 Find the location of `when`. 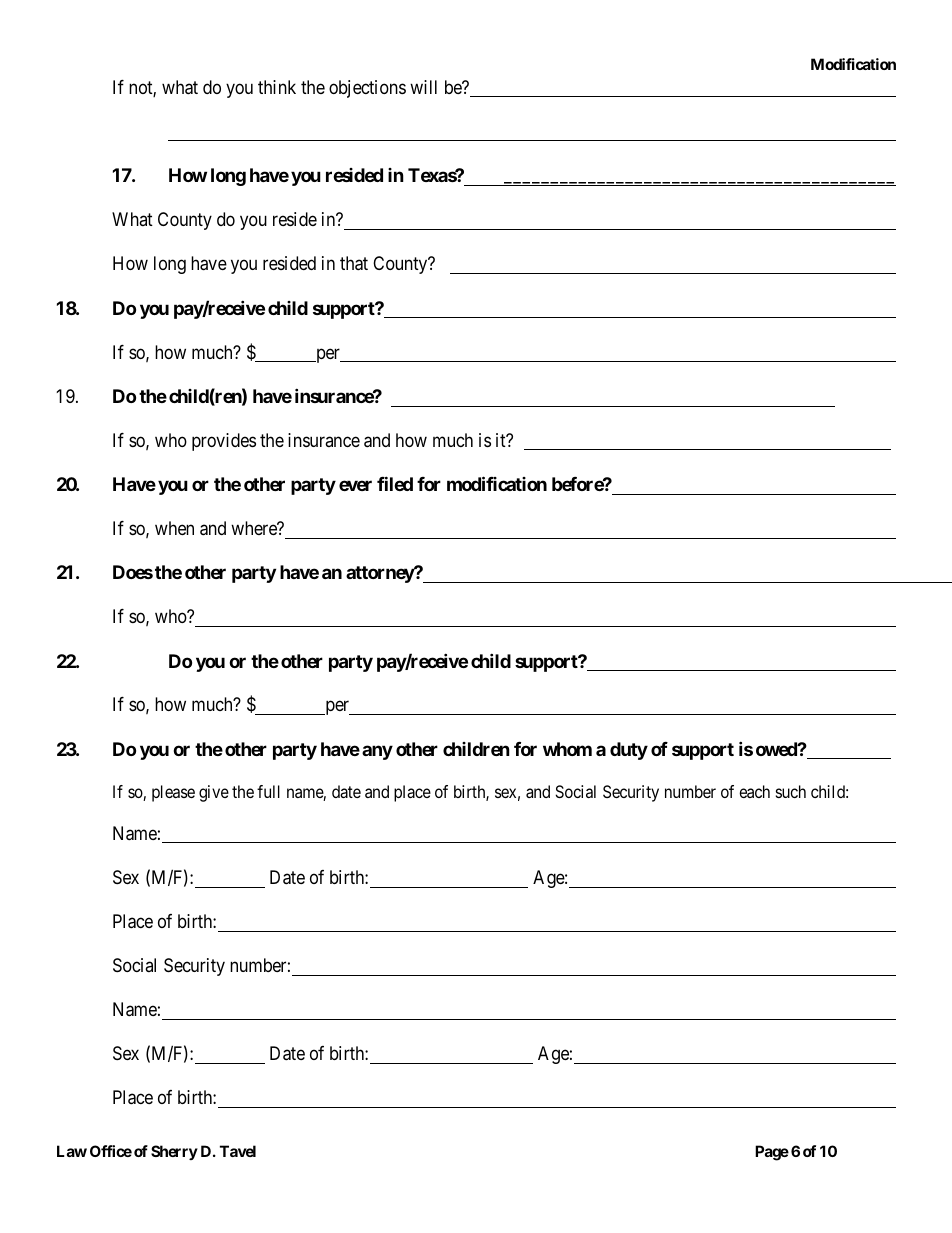

when is located at coordinates (174, 528).
